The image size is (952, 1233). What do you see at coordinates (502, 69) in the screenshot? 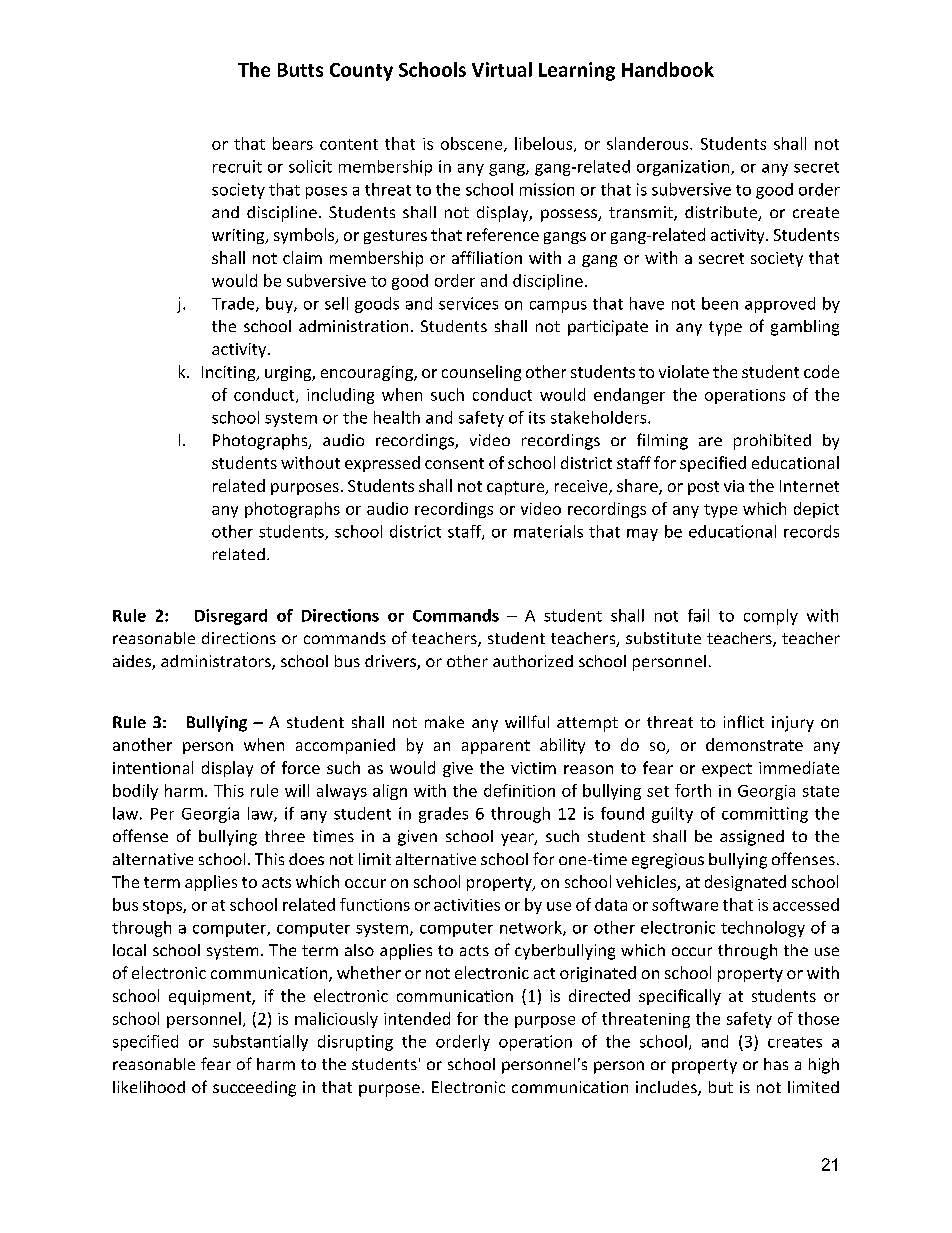
I see `Virtual` at bounding box center [502, 69].
